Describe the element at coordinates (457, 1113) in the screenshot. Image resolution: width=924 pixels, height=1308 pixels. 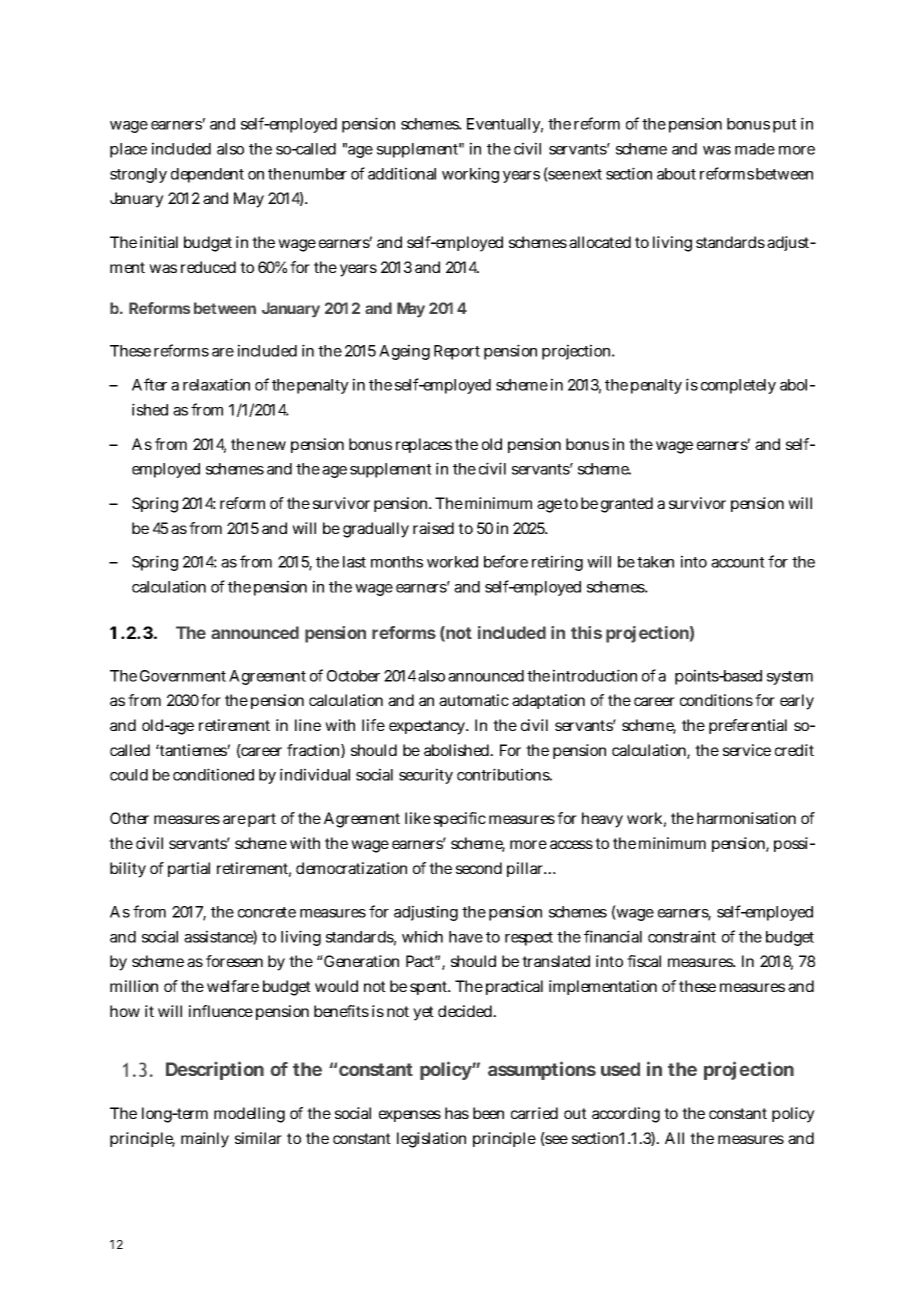
I see `has` at that location.
